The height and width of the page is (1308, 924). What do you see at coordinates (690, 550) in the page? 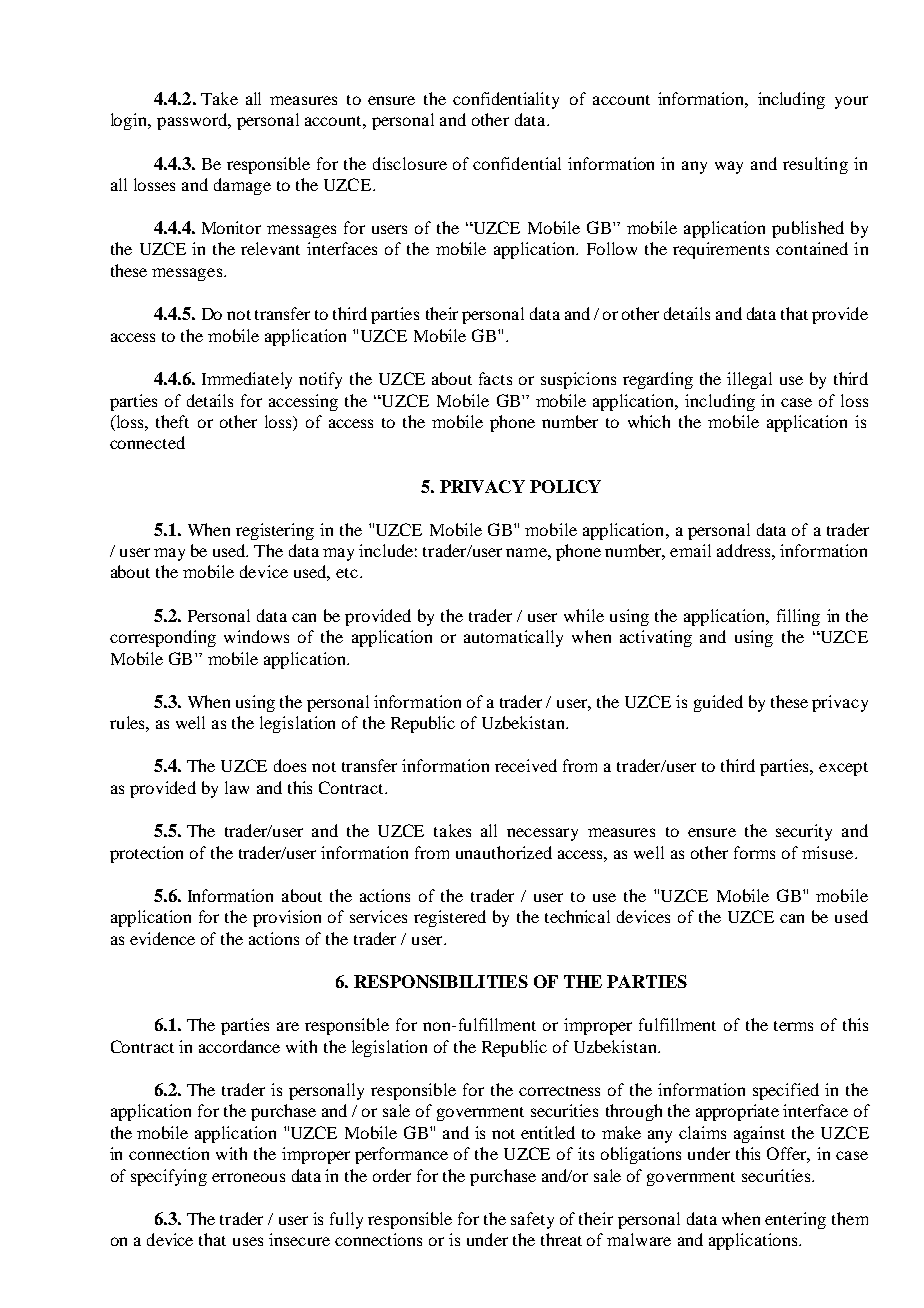
I see `email` at bounding box center [690, 550].
